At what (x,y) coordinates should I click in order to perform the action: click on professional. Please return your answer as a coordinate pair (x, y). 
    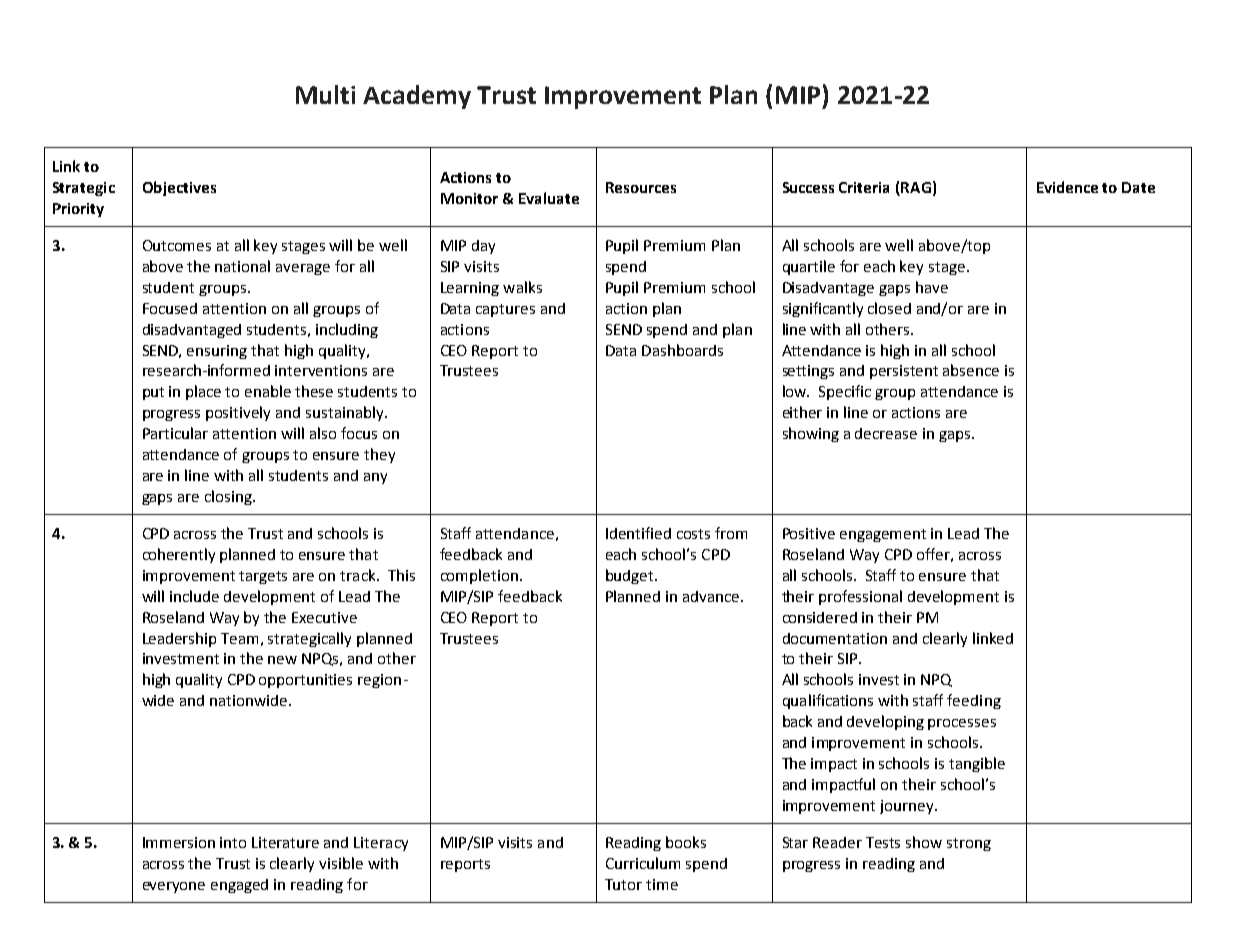
    Looking at the image, I should click on (860, 597).
